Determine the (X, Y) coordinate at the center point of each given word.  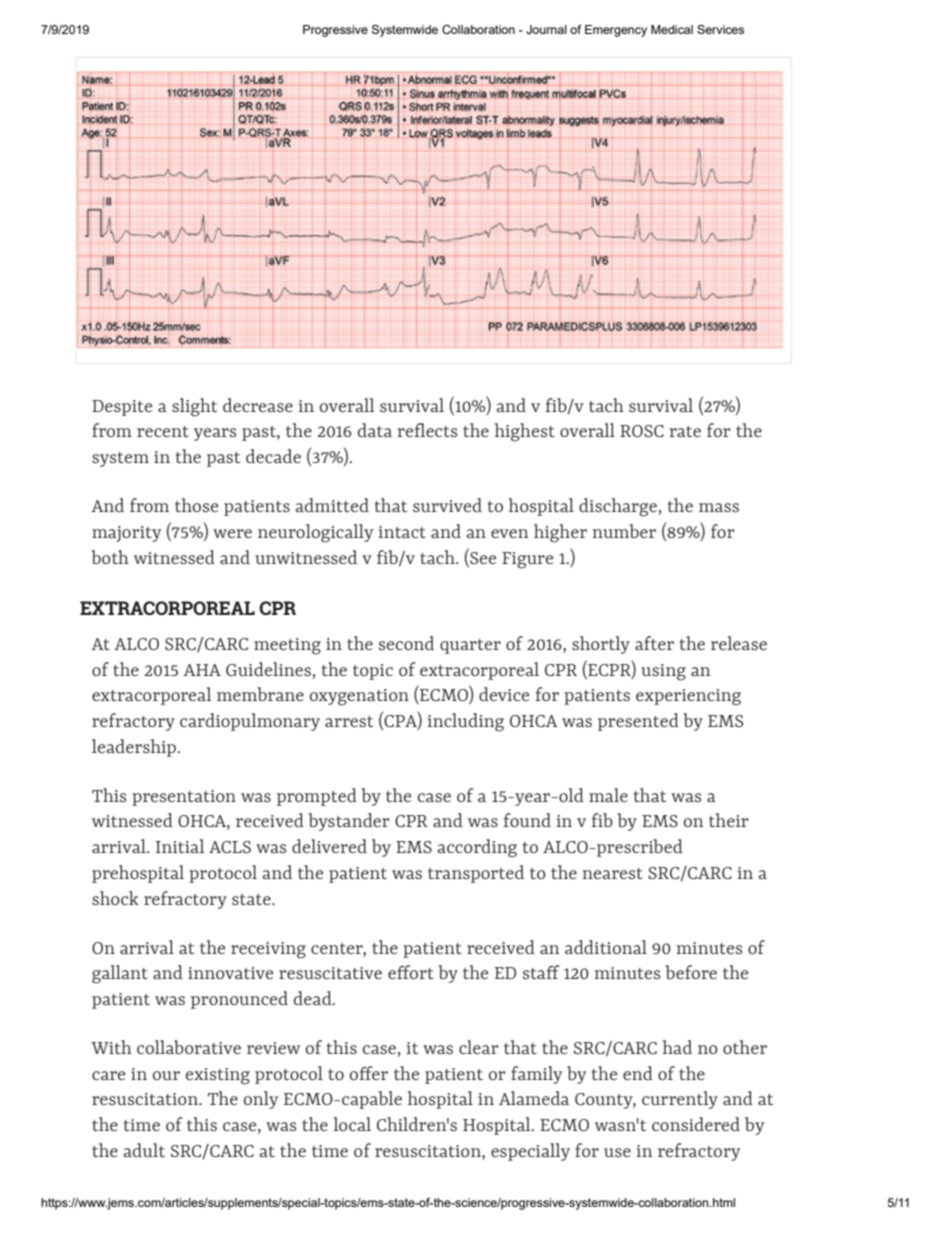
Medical (672, 29)
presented (638, 722)
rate (685, 431)
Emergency (616, 31)
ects (441, 431)
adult (144, 1150)
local (352, 1124)
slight (194, 407)
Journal (546, 29)
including (466, 722)
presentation (184, 798)
